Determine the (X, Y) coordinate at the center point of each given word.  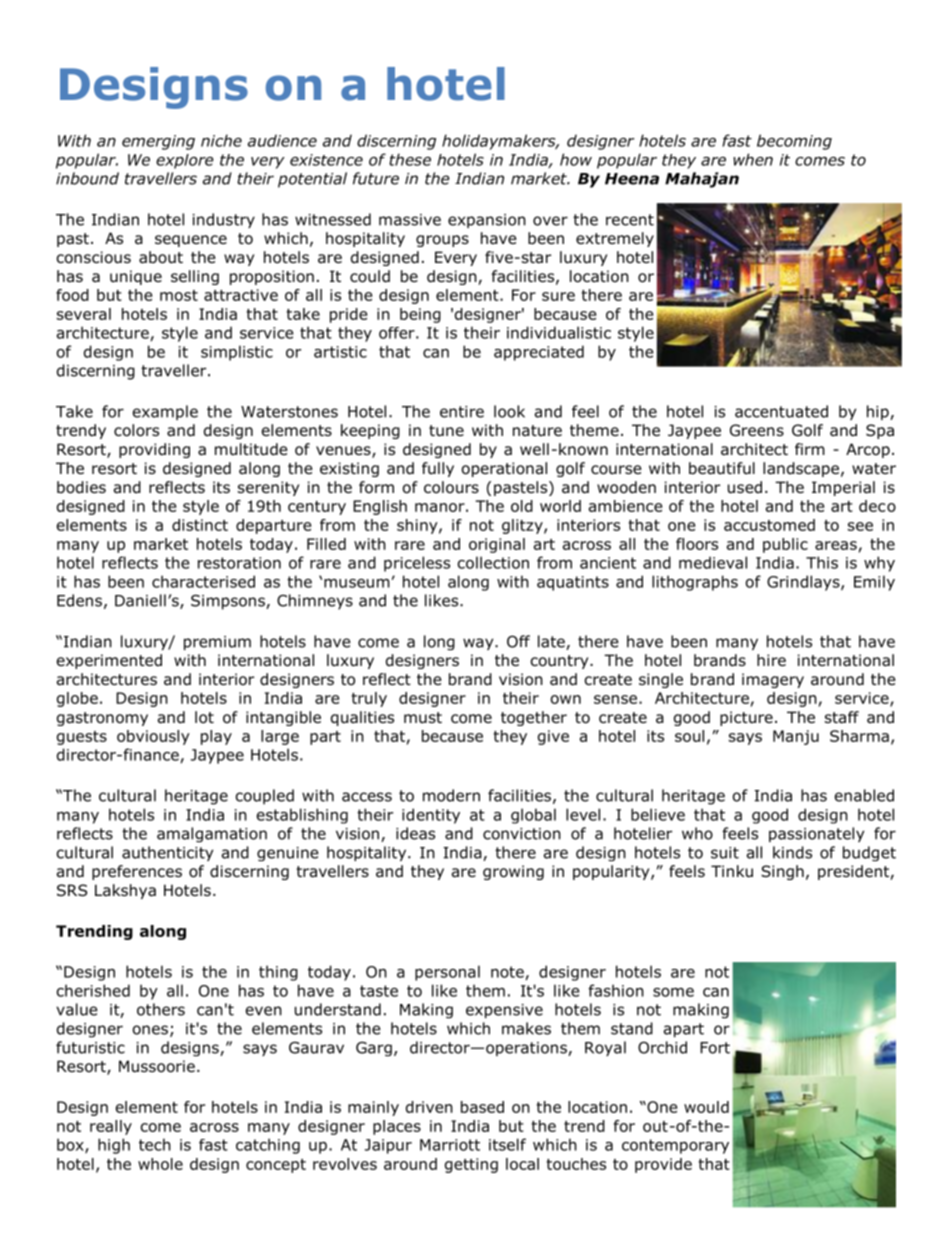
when (753, 159)
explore (185, 161)
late (552, 642)
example (165, 412)
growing (513, 872)
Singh (782, 872)
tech (155, 1144)
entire (462, 412)
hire (771, 660)
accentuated (781, 411)
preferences (137, 872)
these (410, 159)
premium (217, 643)
